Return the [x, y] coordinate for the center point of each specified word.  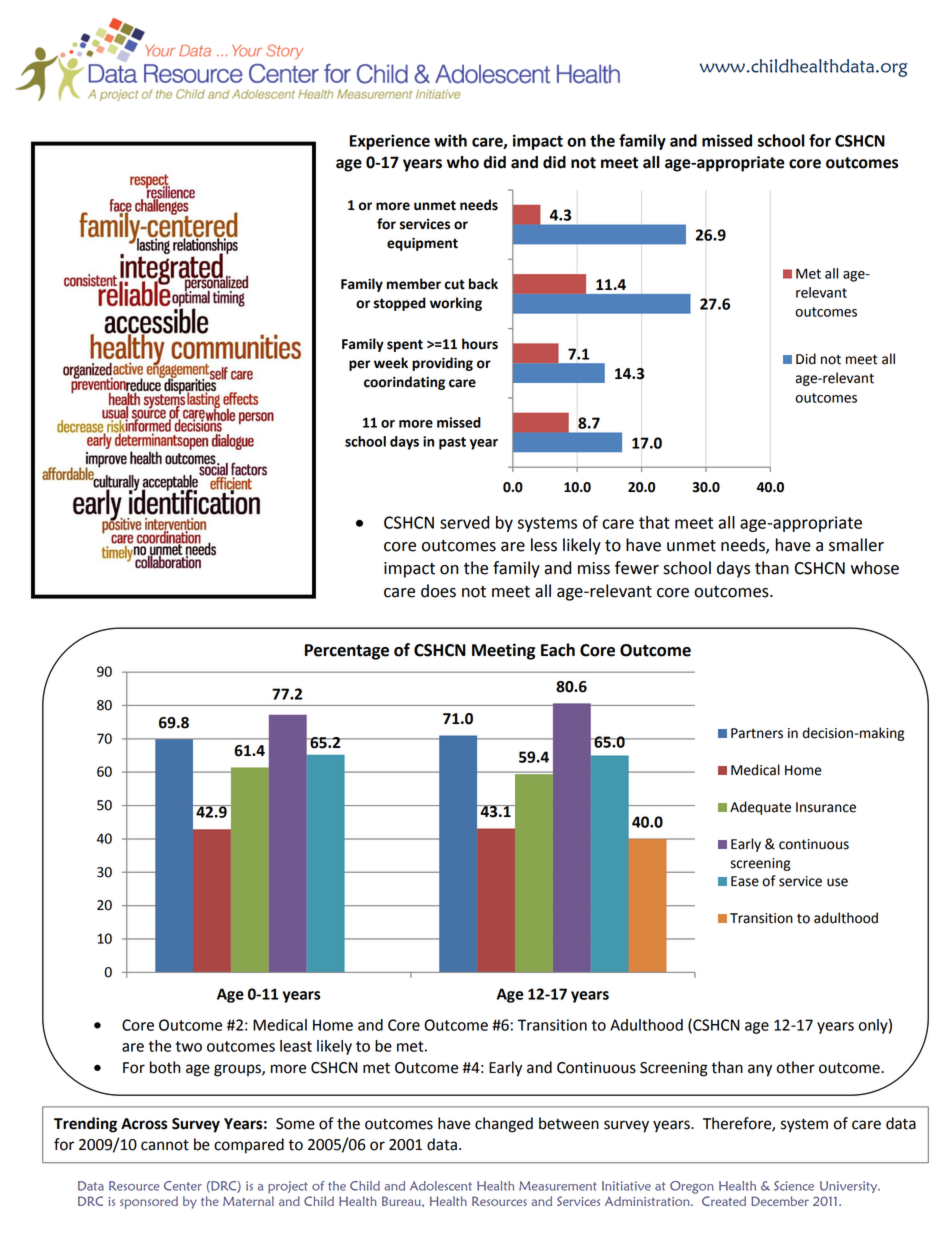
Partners [757, 733]
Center [183, 1186]
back [483, 284]
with [450, 140]
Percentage [347, 652]
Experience [390, 142]
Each [558, 650]
